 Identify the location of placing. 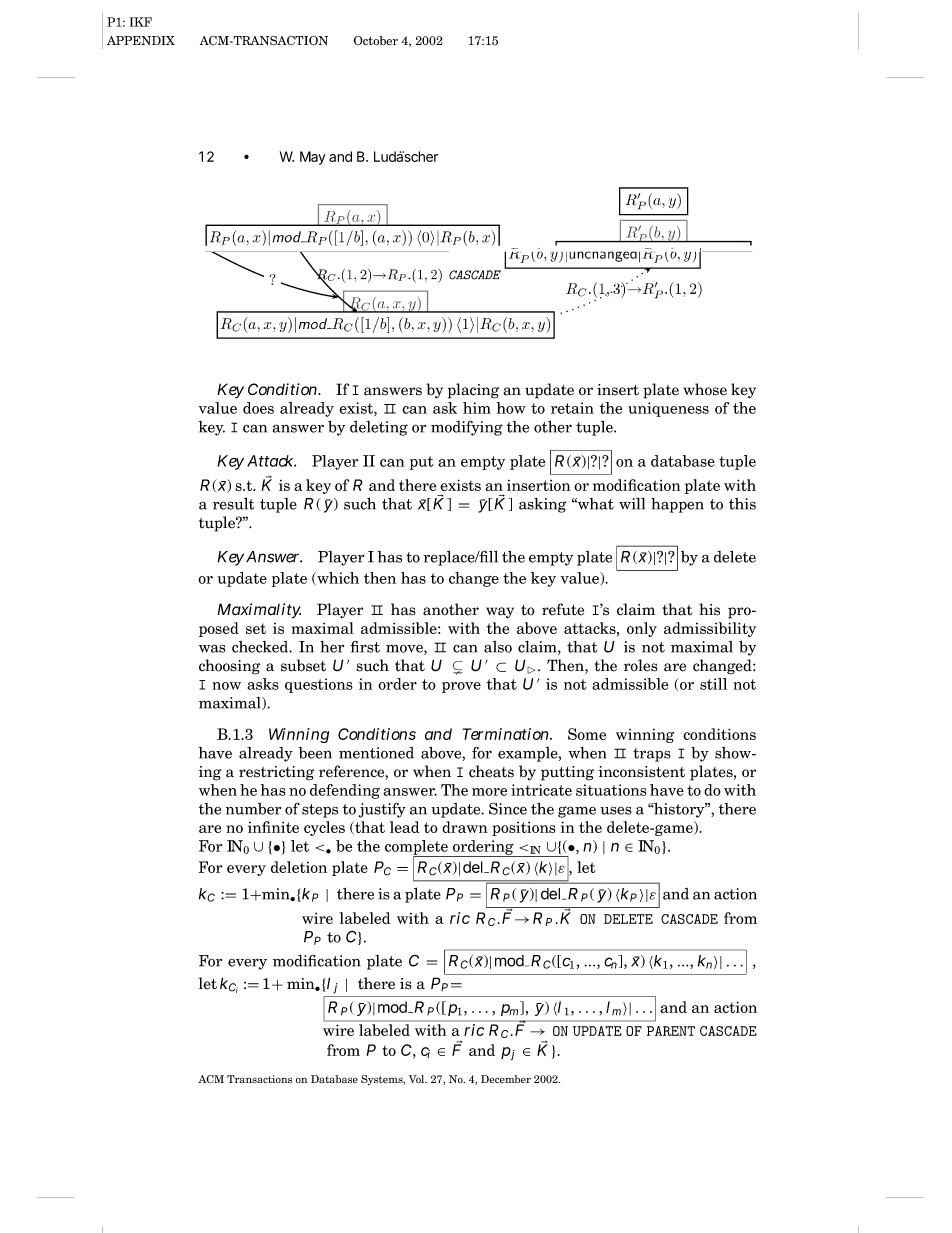
(473, 391).
